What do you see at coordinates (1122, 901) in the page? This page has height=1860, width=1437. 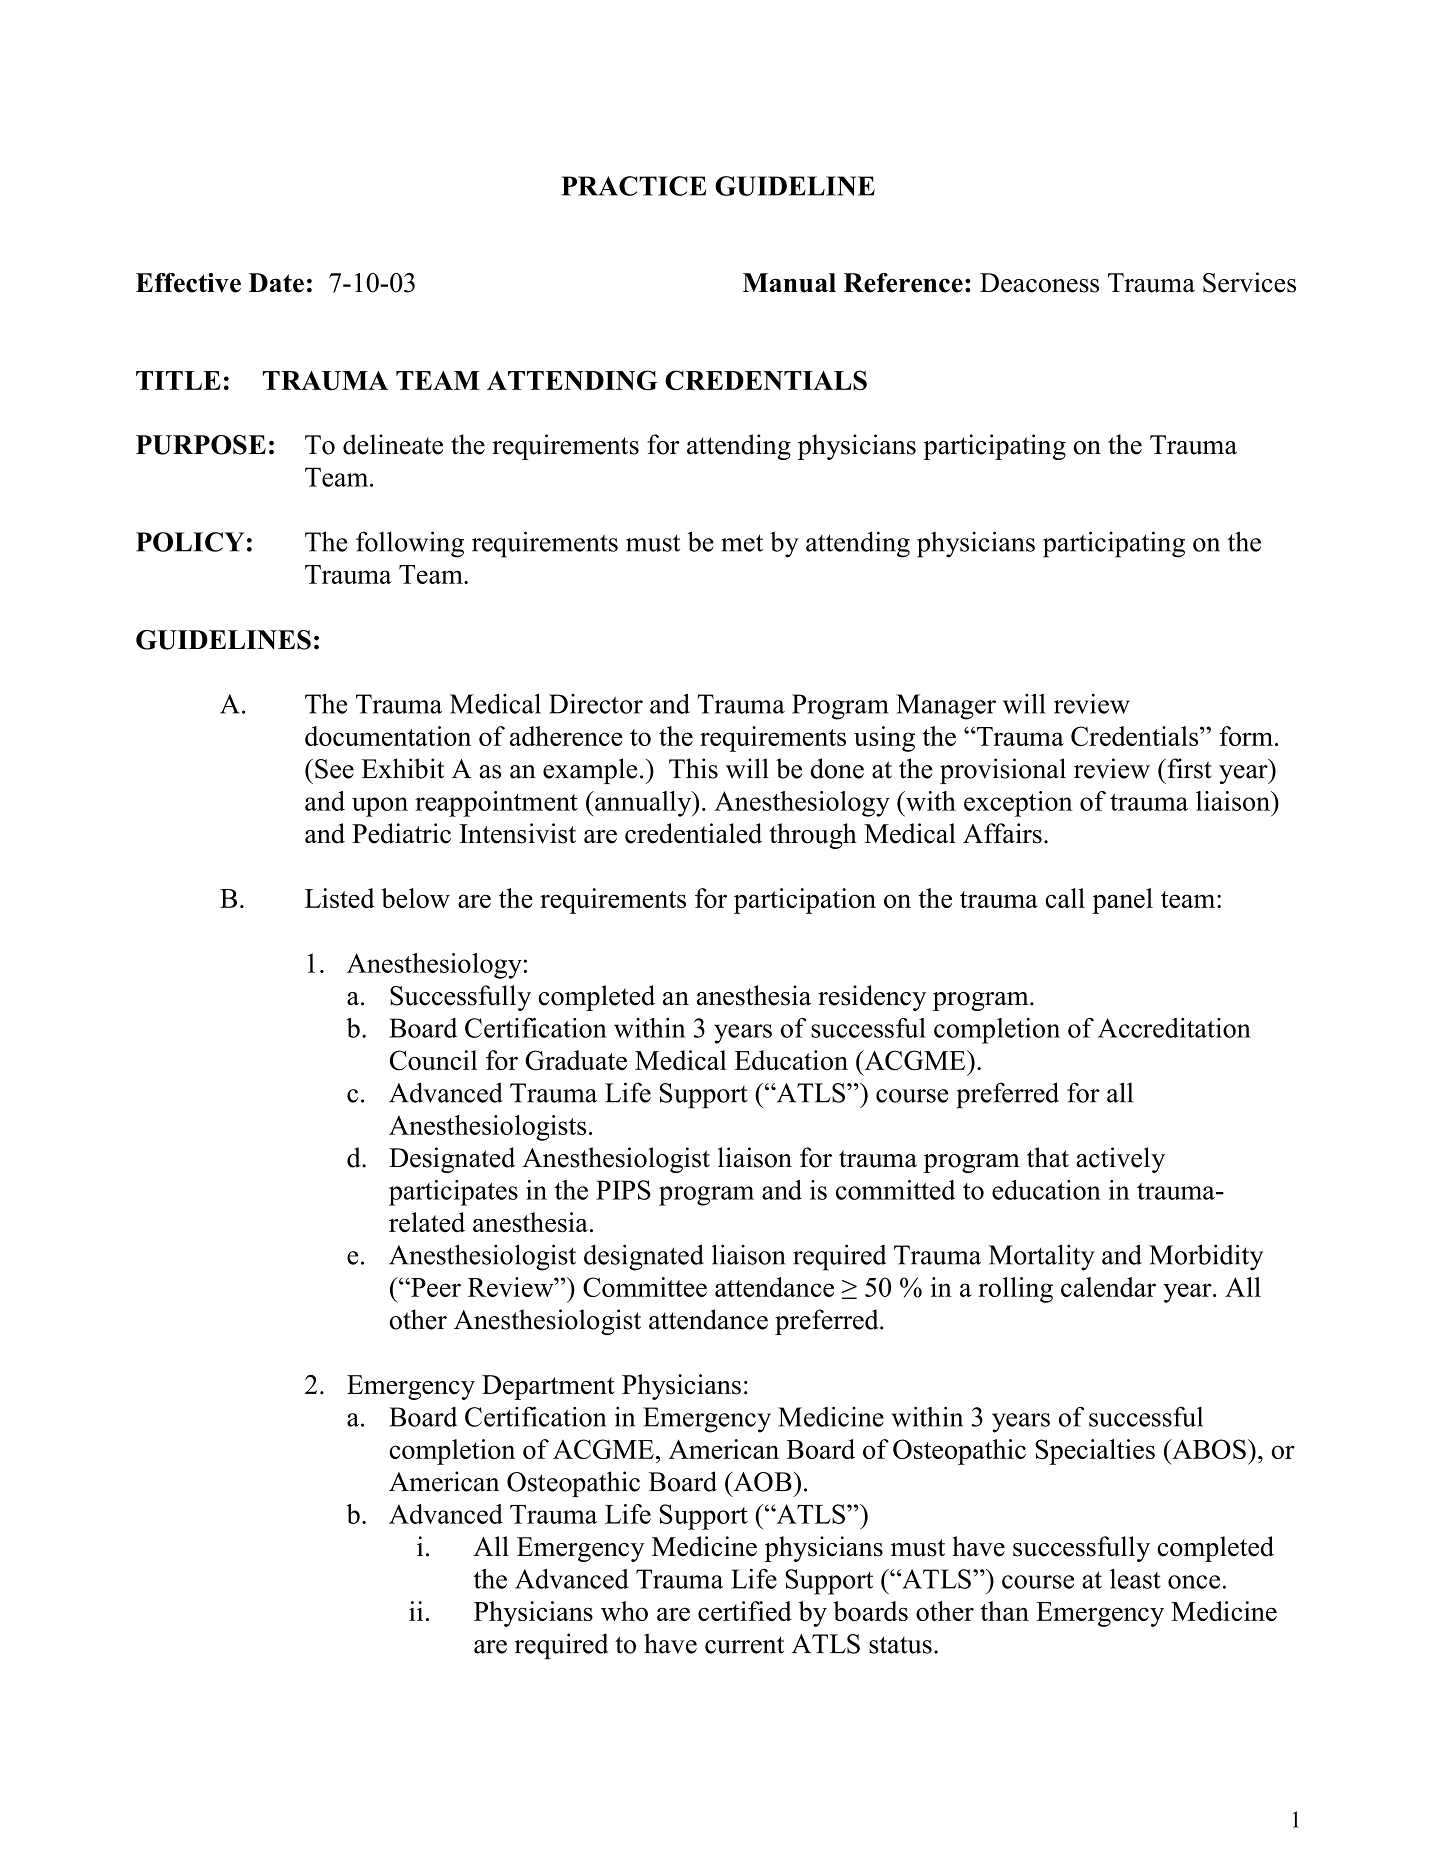 I see `panel` at bounding box center [1122, 901].
